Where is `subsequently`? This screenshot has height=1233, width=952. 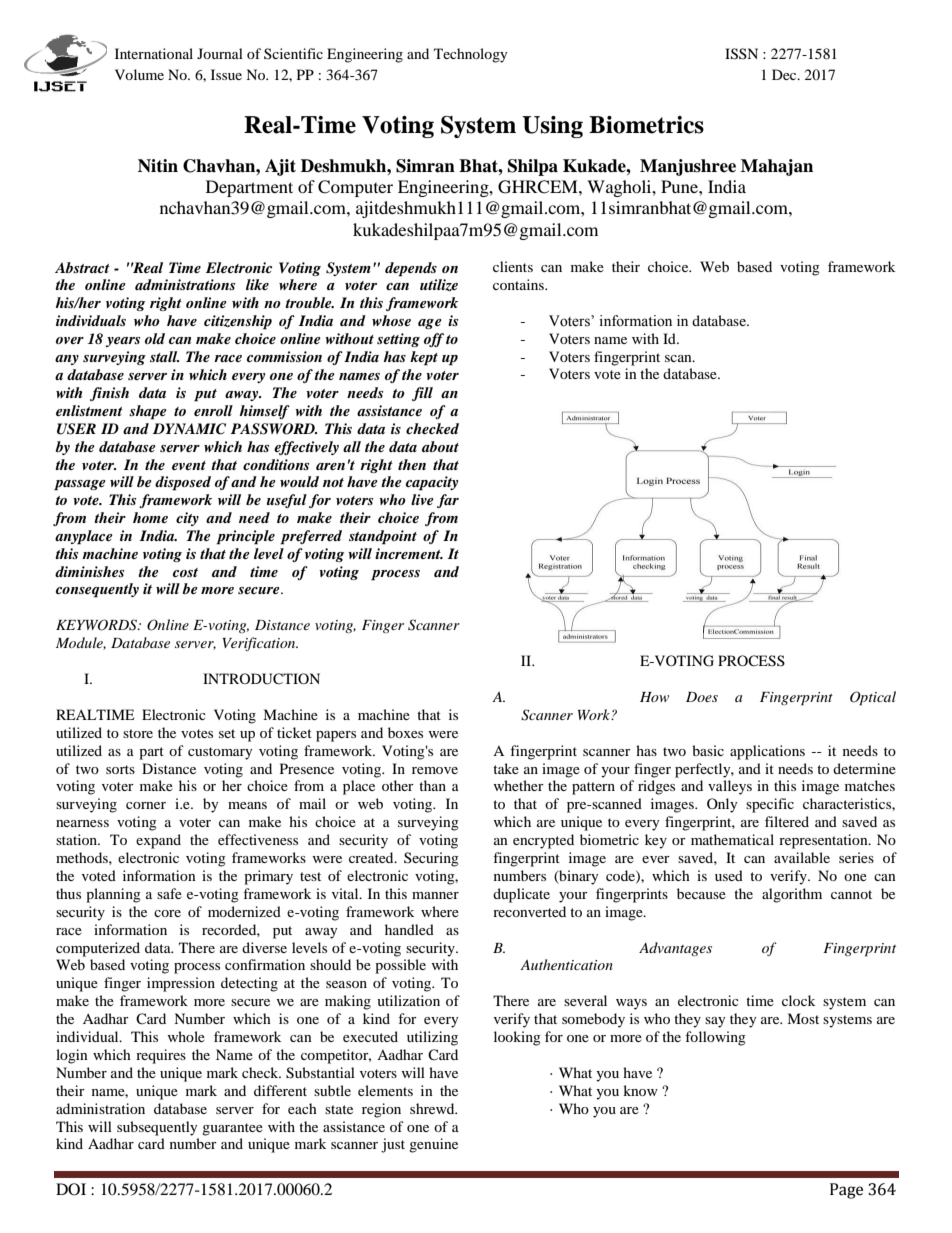 subsequently is located at coordinates (157, 1128).
